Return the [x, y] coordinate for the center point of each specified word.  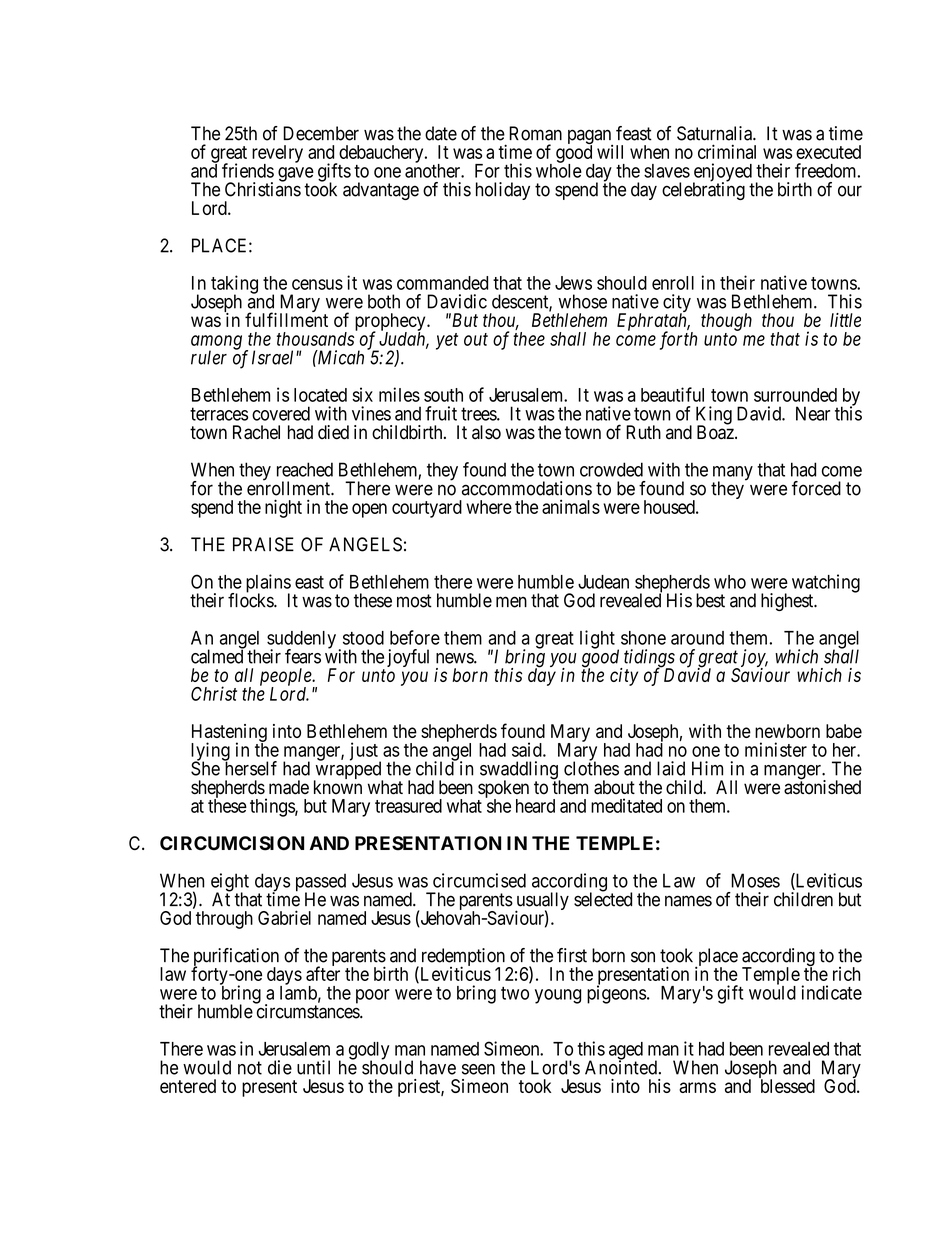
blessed [788, 1086]
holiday [503, 191]
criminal [727, 151]
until [313, 1067]
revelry [277, 155]
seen [478, 1069]
